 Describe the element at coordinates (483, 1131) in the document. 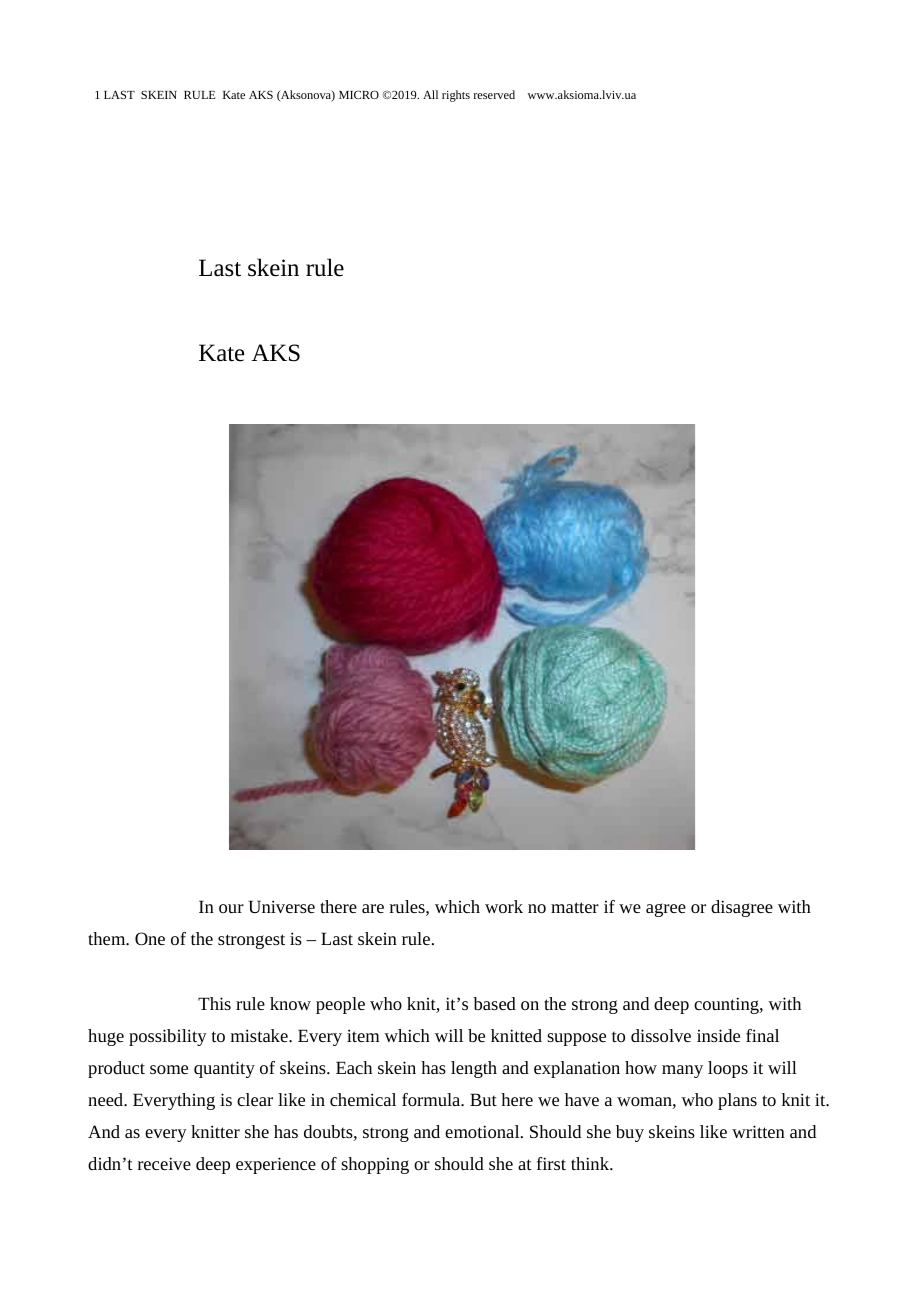

I see `emotional` at that location.
